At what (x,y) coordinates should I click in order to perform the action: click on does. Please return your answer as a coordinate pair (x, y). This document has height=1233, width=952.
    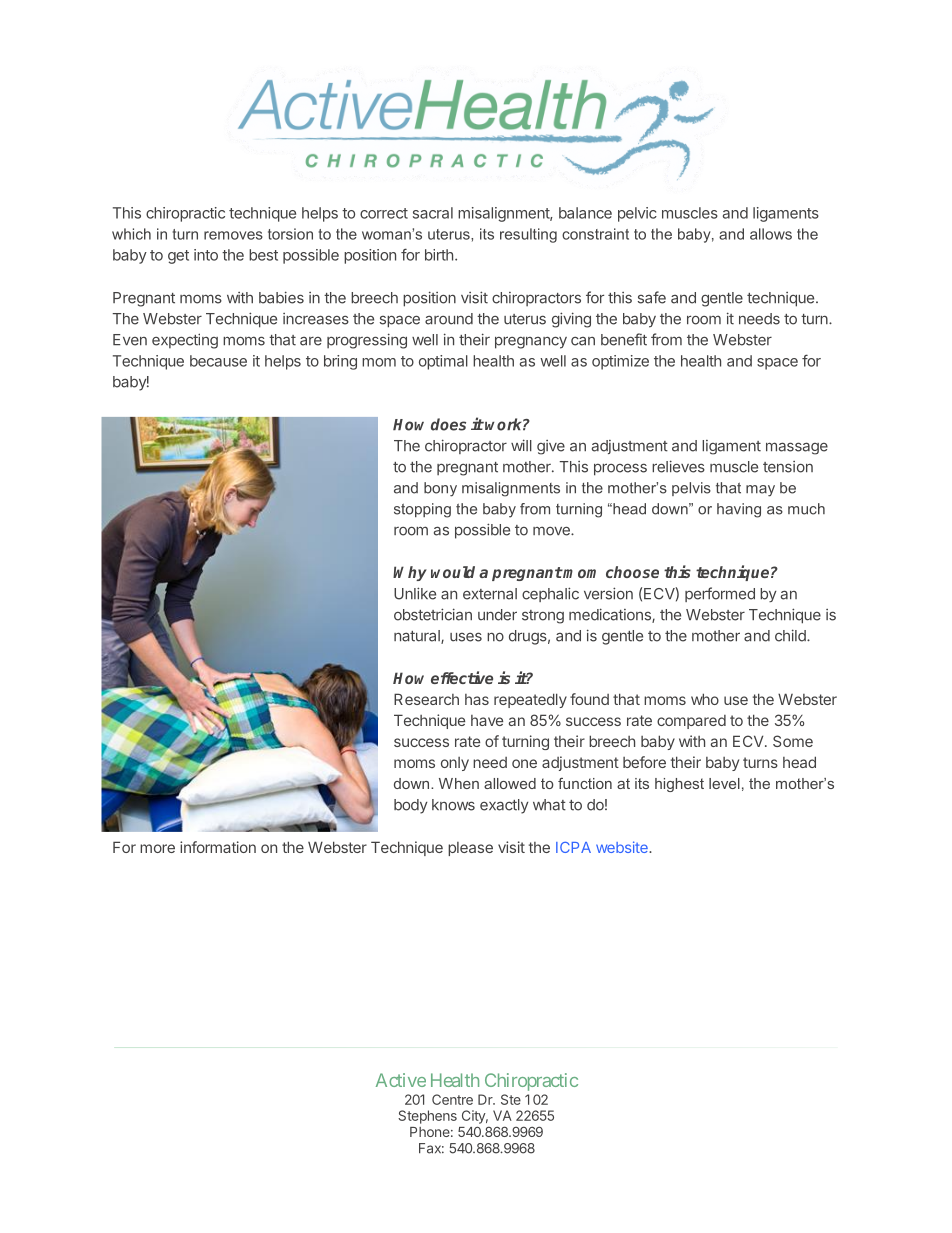
    Looking at the image, I should click on (448, 424).
